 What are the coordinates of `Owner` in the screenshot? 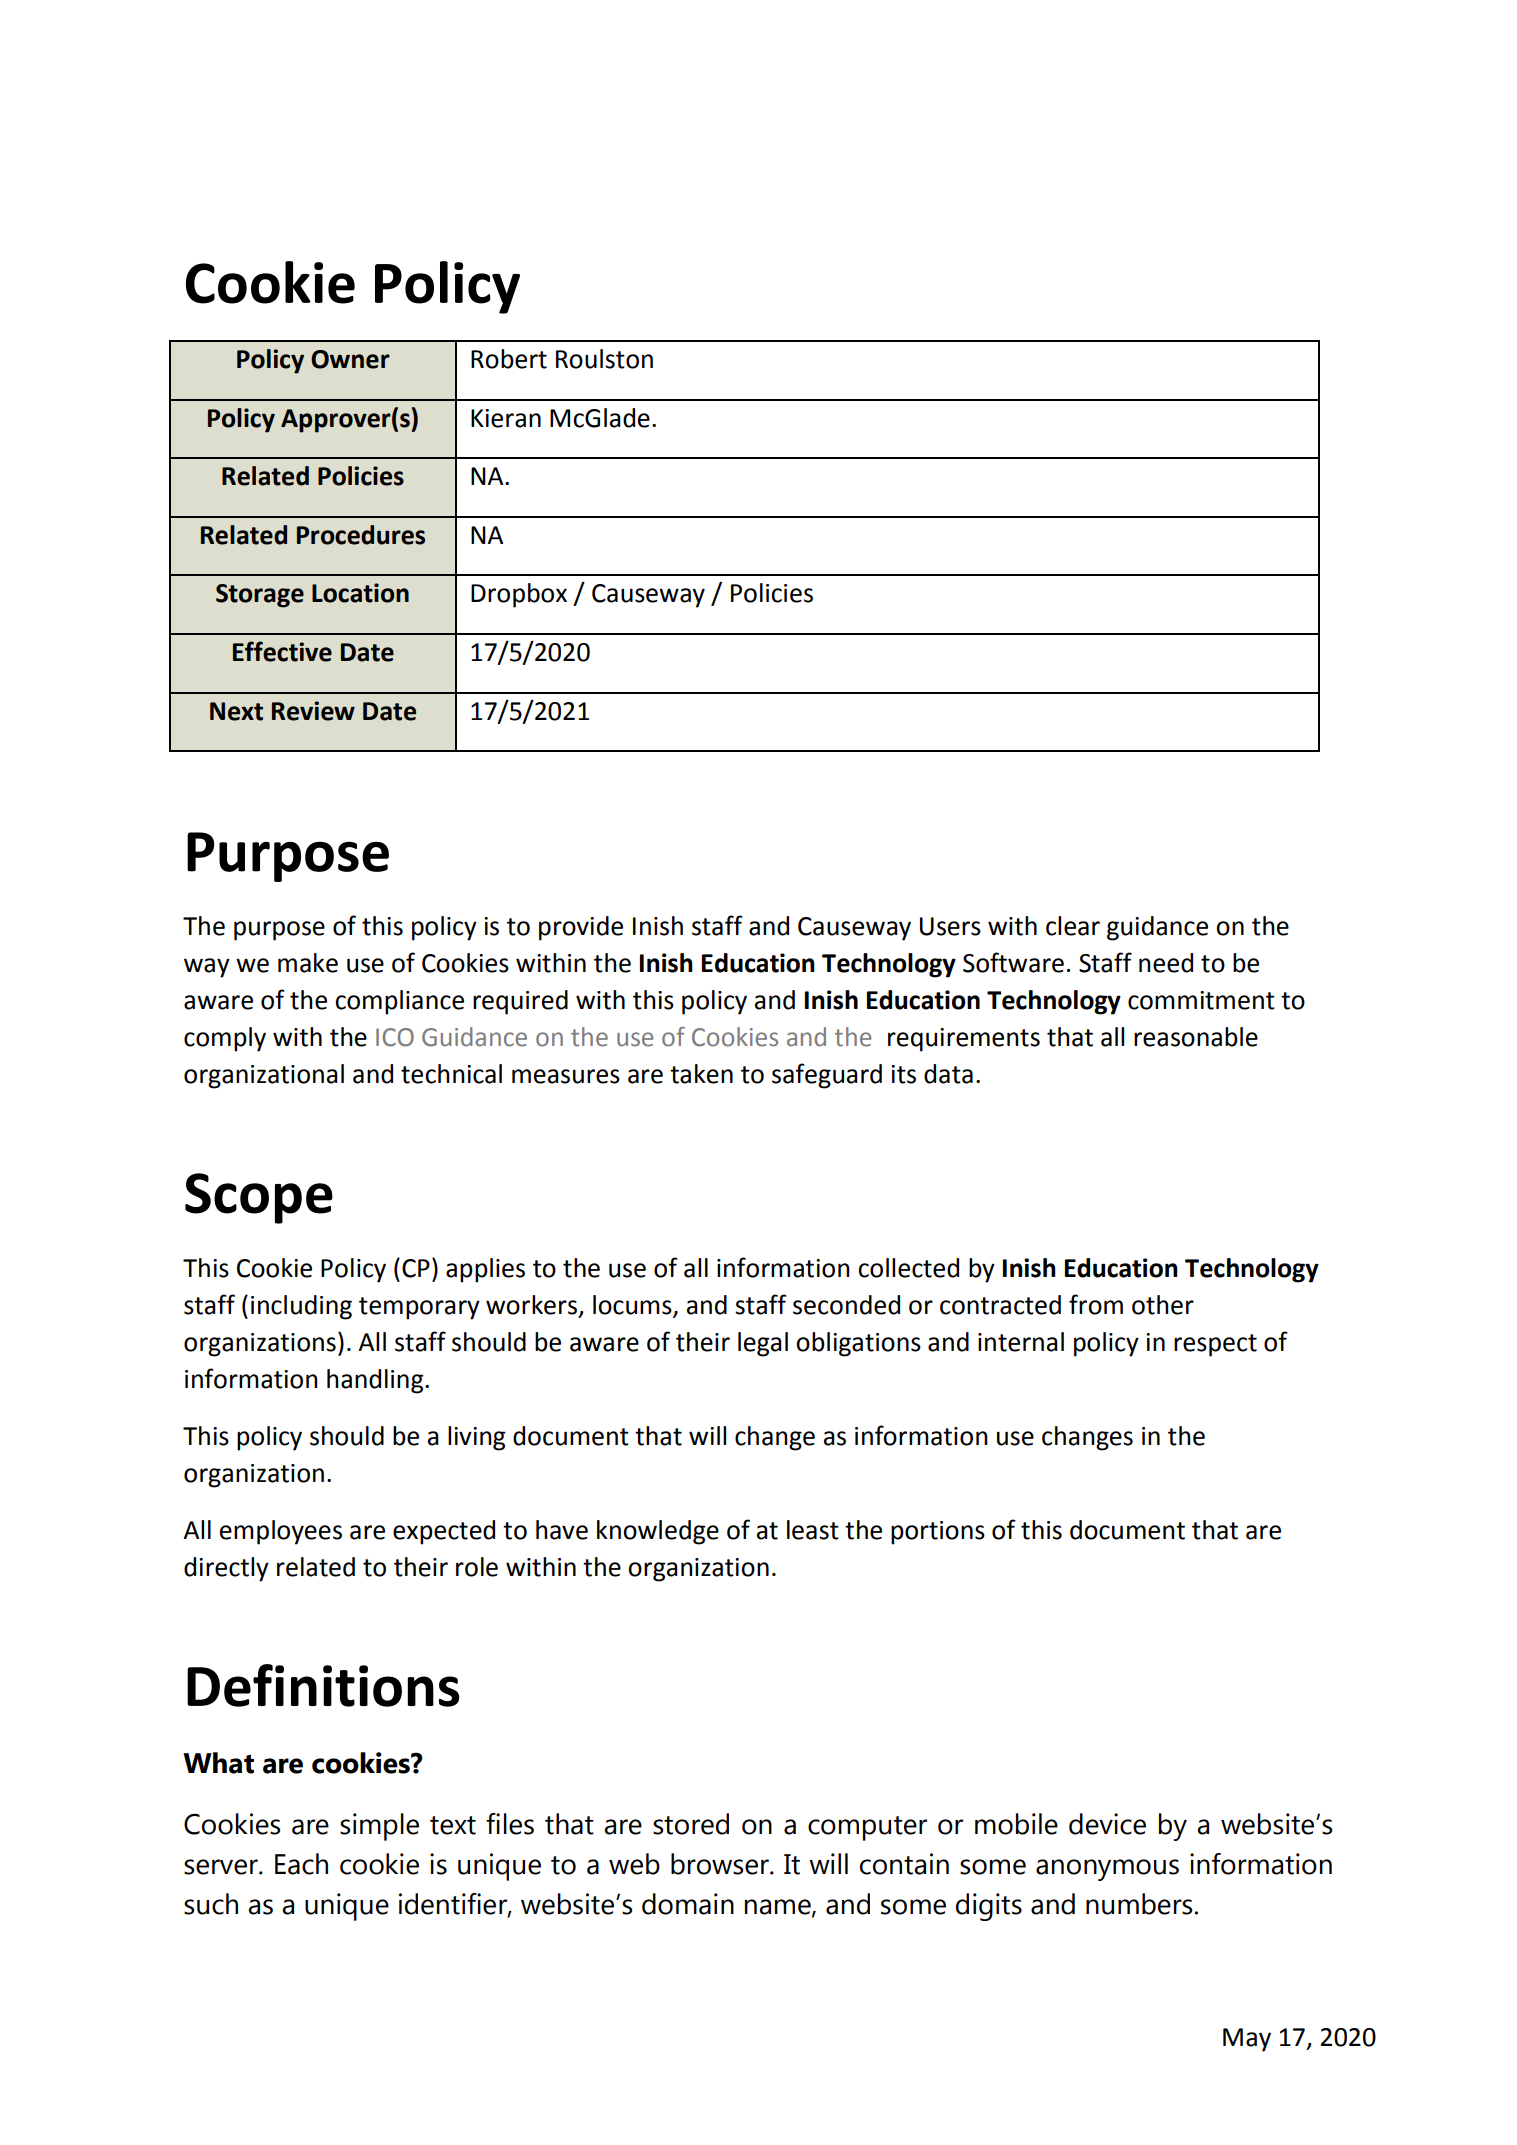 It's located at (350, 359).
